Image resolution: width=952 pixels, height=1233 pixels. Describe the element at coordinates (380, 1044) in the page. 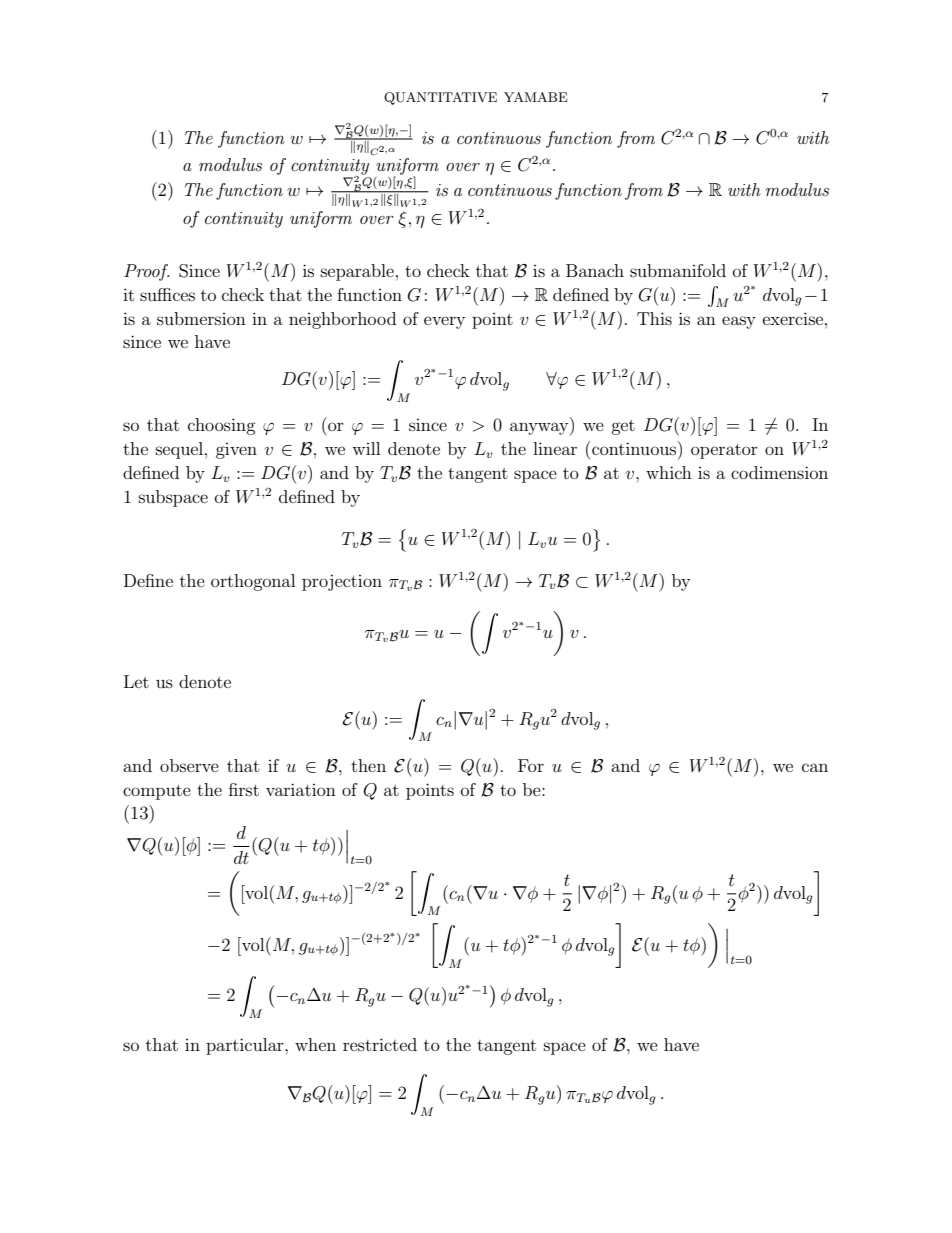

I see `restricted` at that location.
